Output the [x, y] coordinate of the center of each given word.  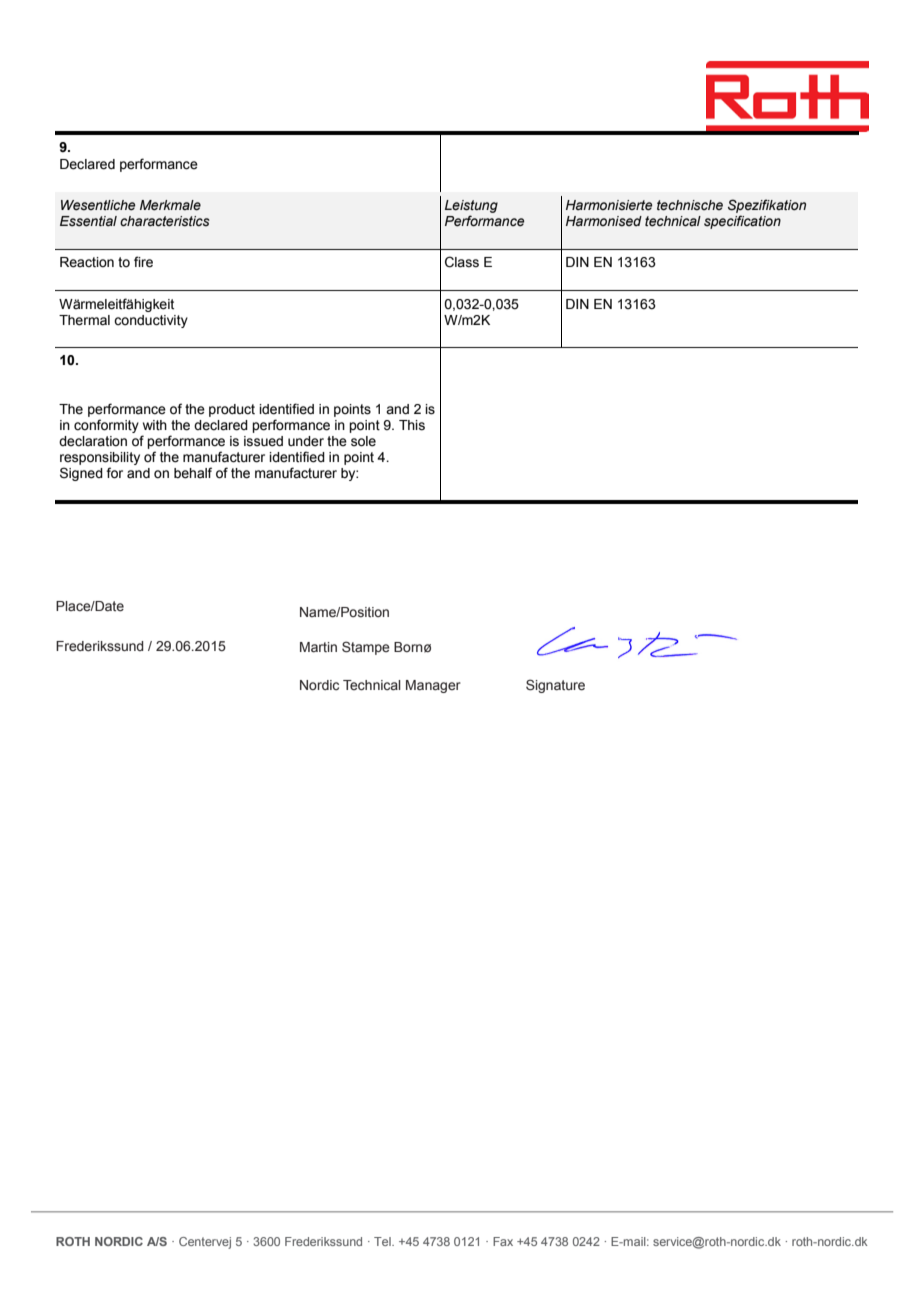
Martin [318, 647]
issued [263, 441]
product [232, 410]
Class [462, 262]
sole [363, 441]
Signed [81, 474]
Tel [383, 1241]
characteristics [165, 221]
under [306, 441]
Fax [503, 1241]
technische [690, 205]
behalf [193, 473]
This [412, 425]
